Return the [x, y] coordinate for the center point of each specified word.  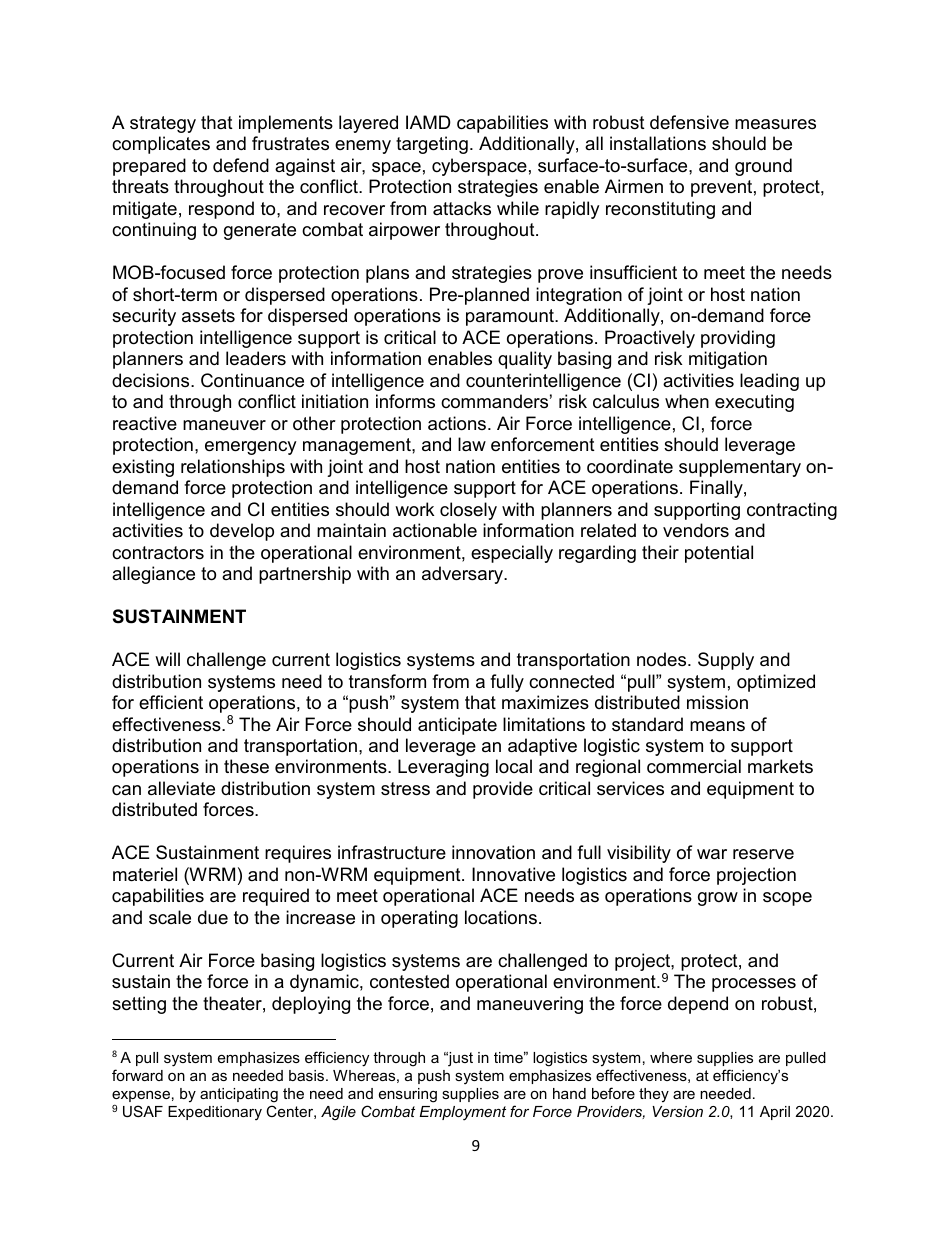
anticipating [239, 1095]
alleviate [181, 788]
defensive [689, 122]
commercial [694, 766]
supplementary [740, 468]
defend [241, 165]
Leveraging [443, 768]
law [472, 444]
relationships [233, 468]
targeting [432, 145]
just [459, 1059]
